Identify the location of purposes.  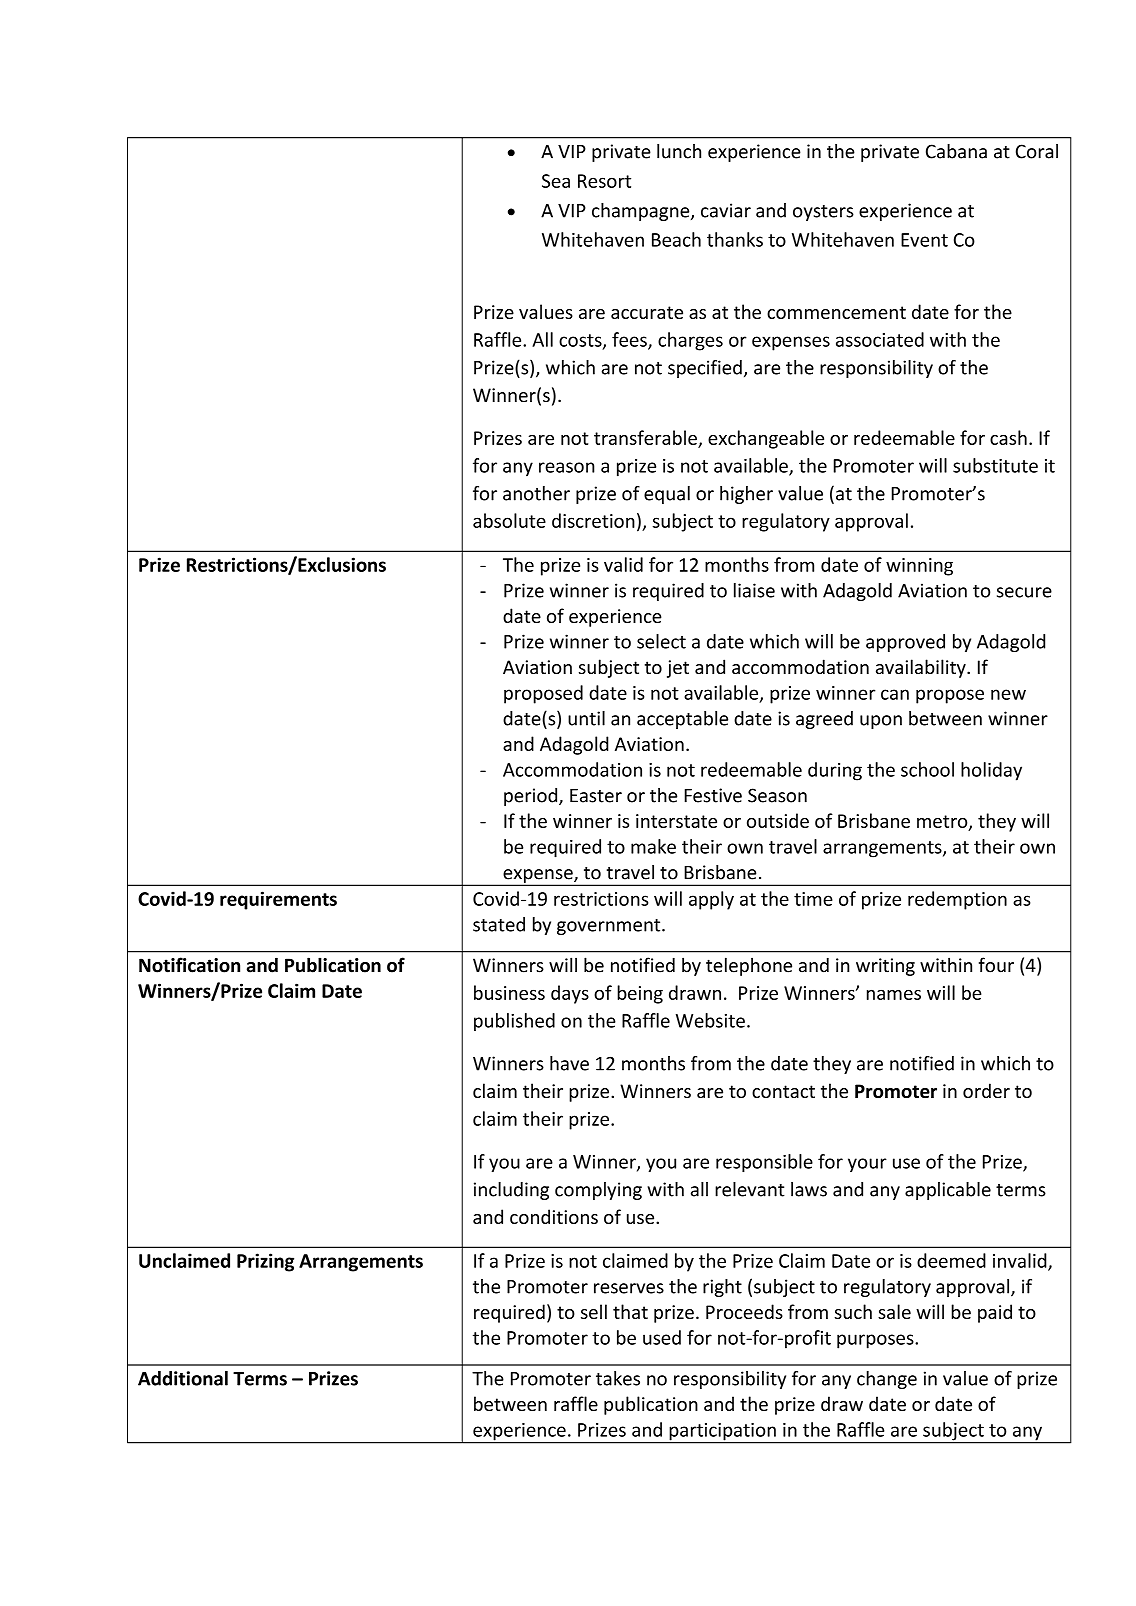
(876, 1341).
